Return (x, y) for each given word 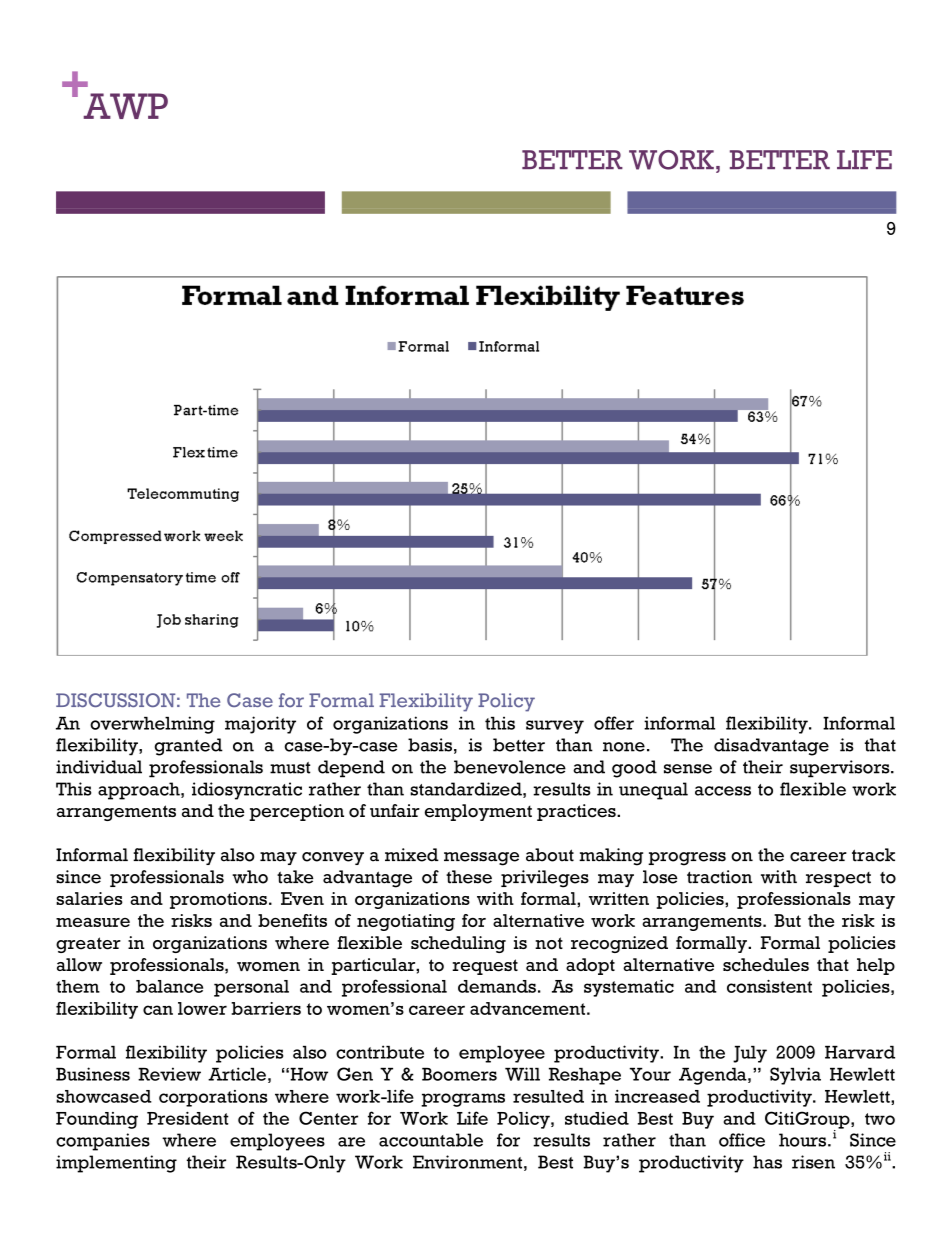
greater (88, 945)
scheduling (458, 944)
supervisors (841, 769)
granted (189, 747)
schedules (766, 965)
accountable (431, 1140)
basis (430, 745)
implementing (116, 1164)
